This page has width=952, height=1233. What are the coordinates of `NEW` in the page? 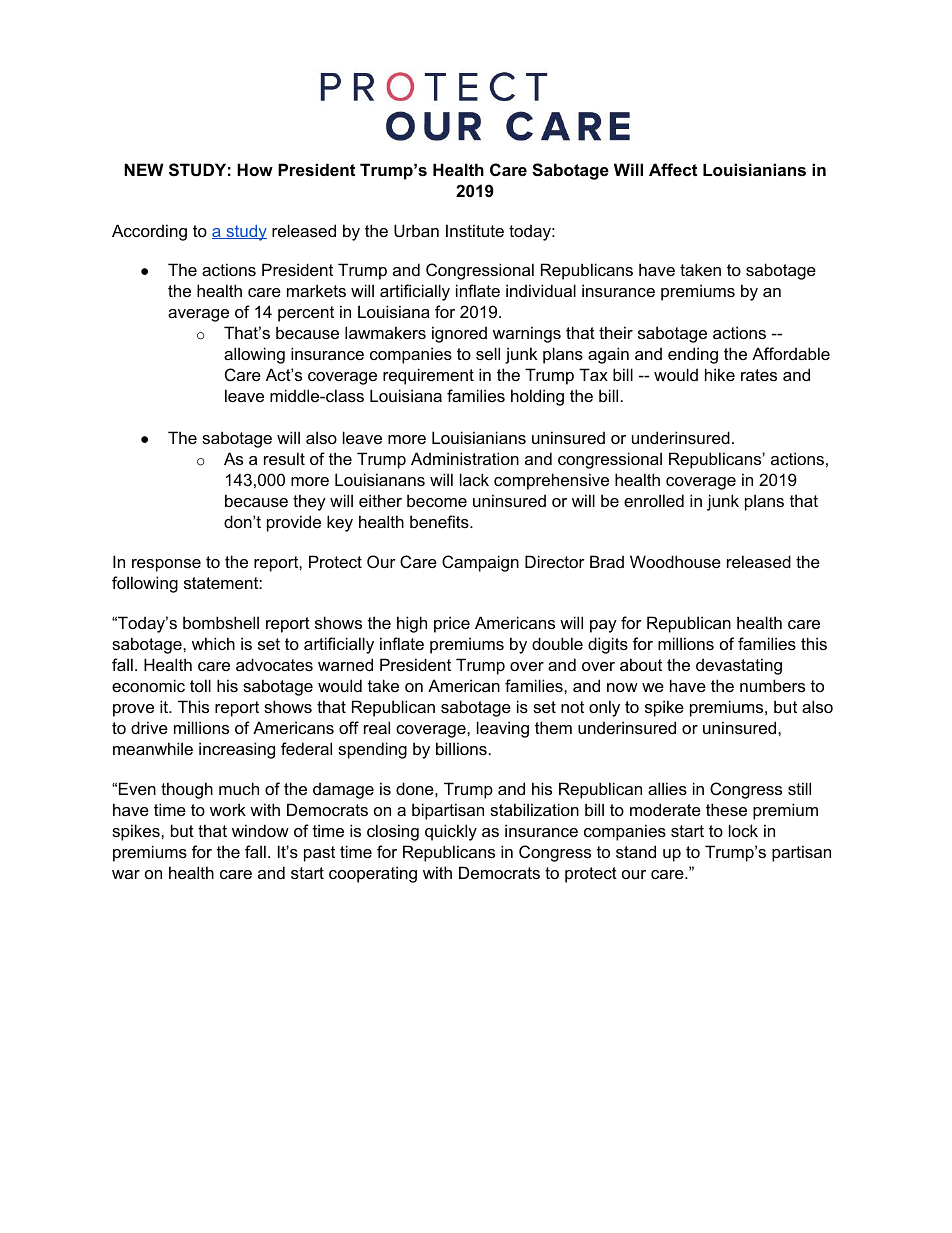 It's located at (144, 169).
